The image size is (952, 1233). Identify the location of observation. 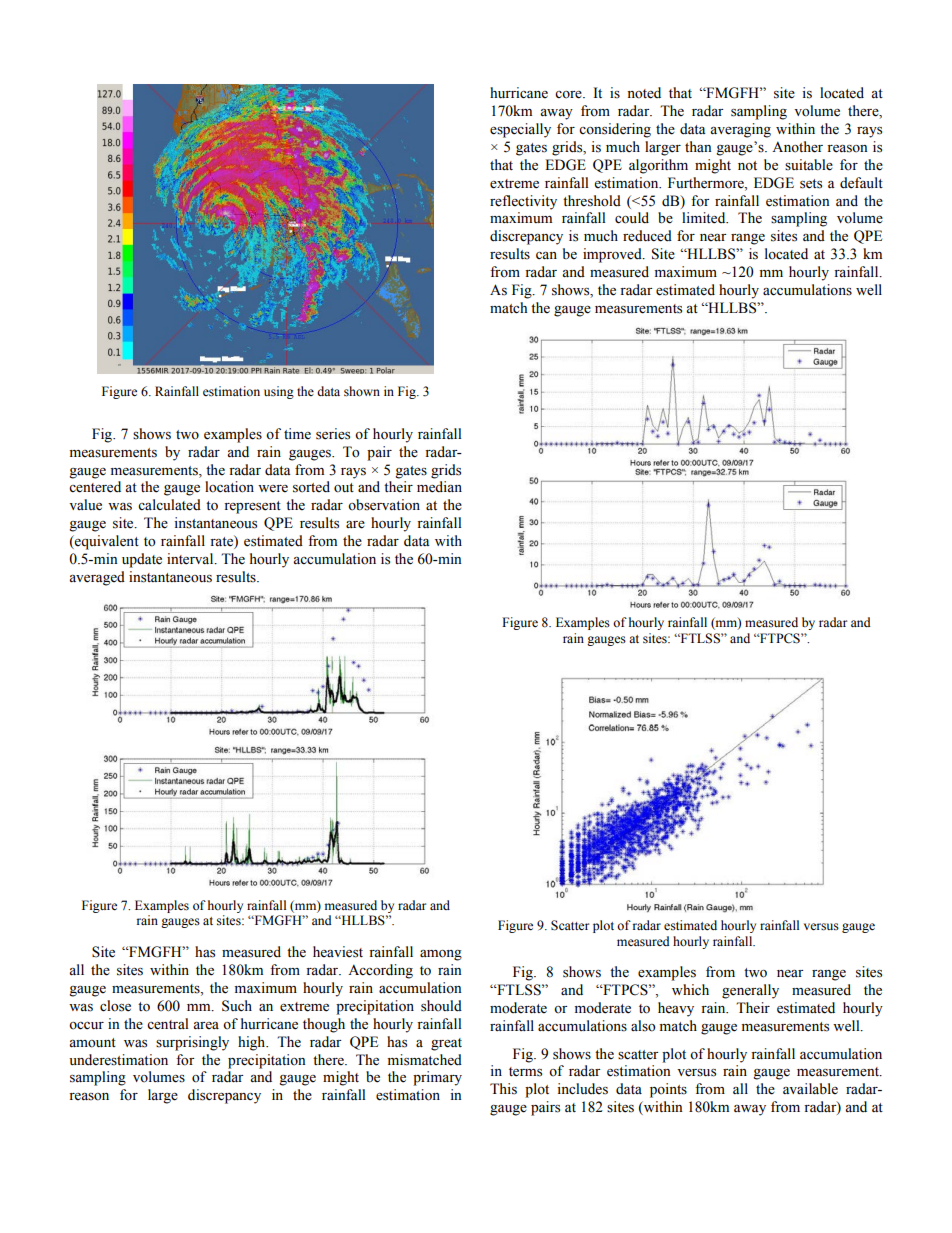
(384, 505).
